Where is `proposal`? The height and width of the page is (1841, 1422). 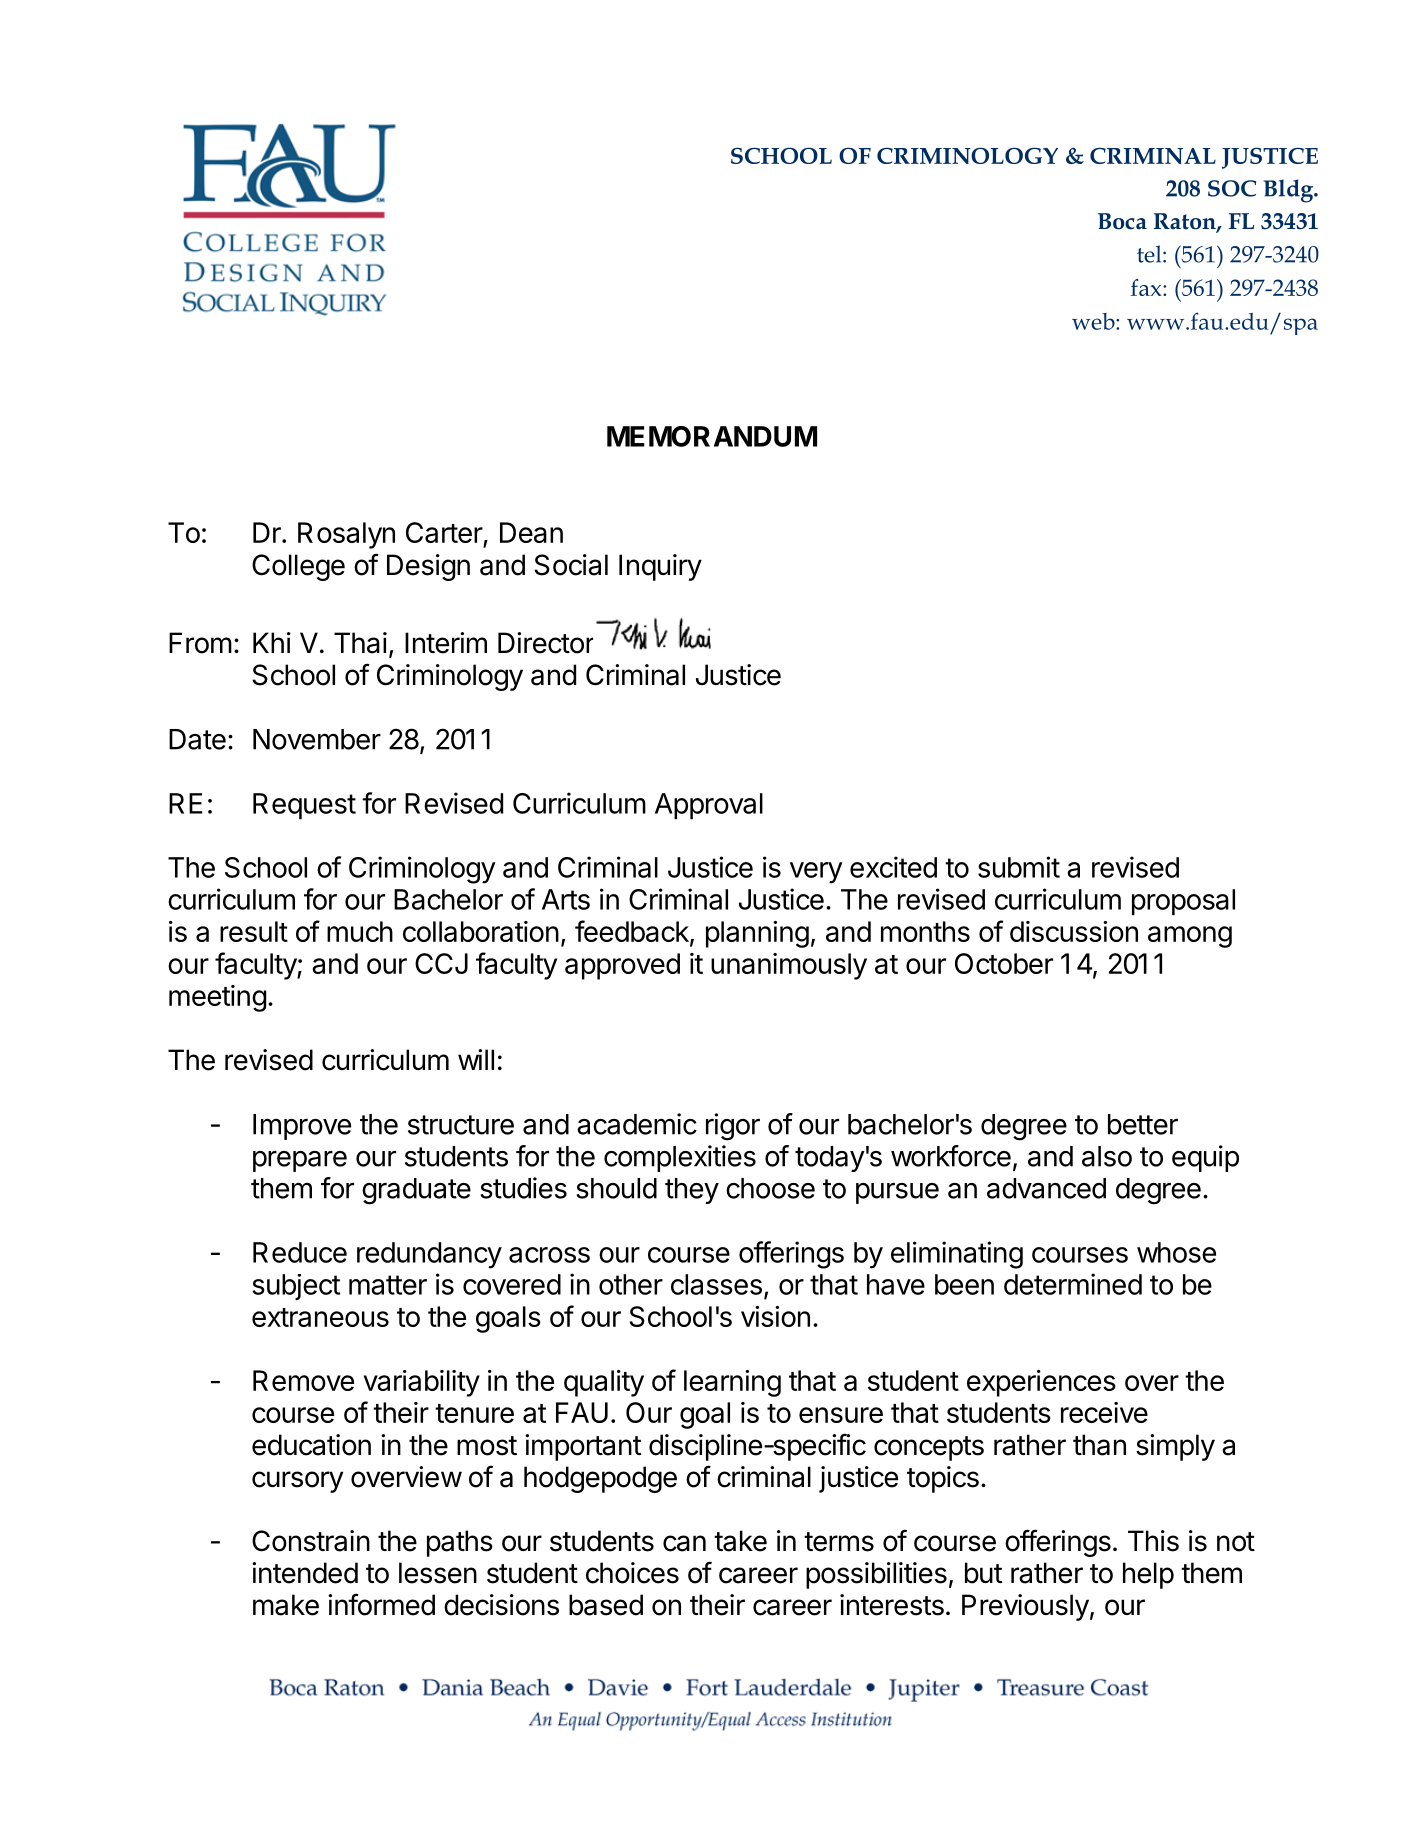 proposal is located at coordinates (1183, 902).
